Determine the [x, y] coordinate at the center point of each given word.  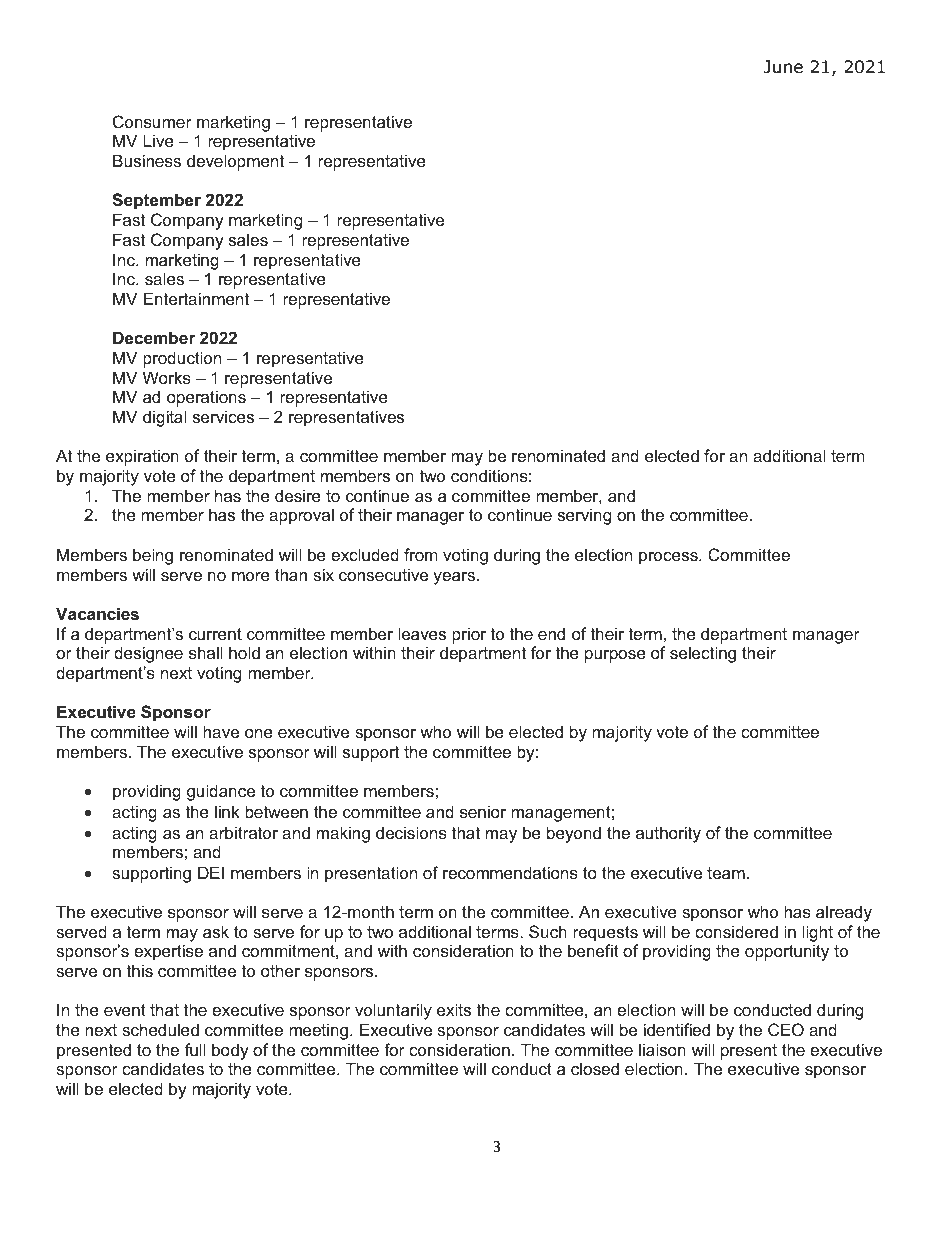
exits [454, 1009]
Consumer [152, 121]
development [235, 162]
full [195, 1049]
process [669, 558]
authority [668, 834]
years [454, 578]
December [154, 337]
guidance [221, 792]
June [783, 67]
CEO [786, 1029]
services [223, 416]
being [153, 556]
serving [584, 516]
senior [483, 811]
